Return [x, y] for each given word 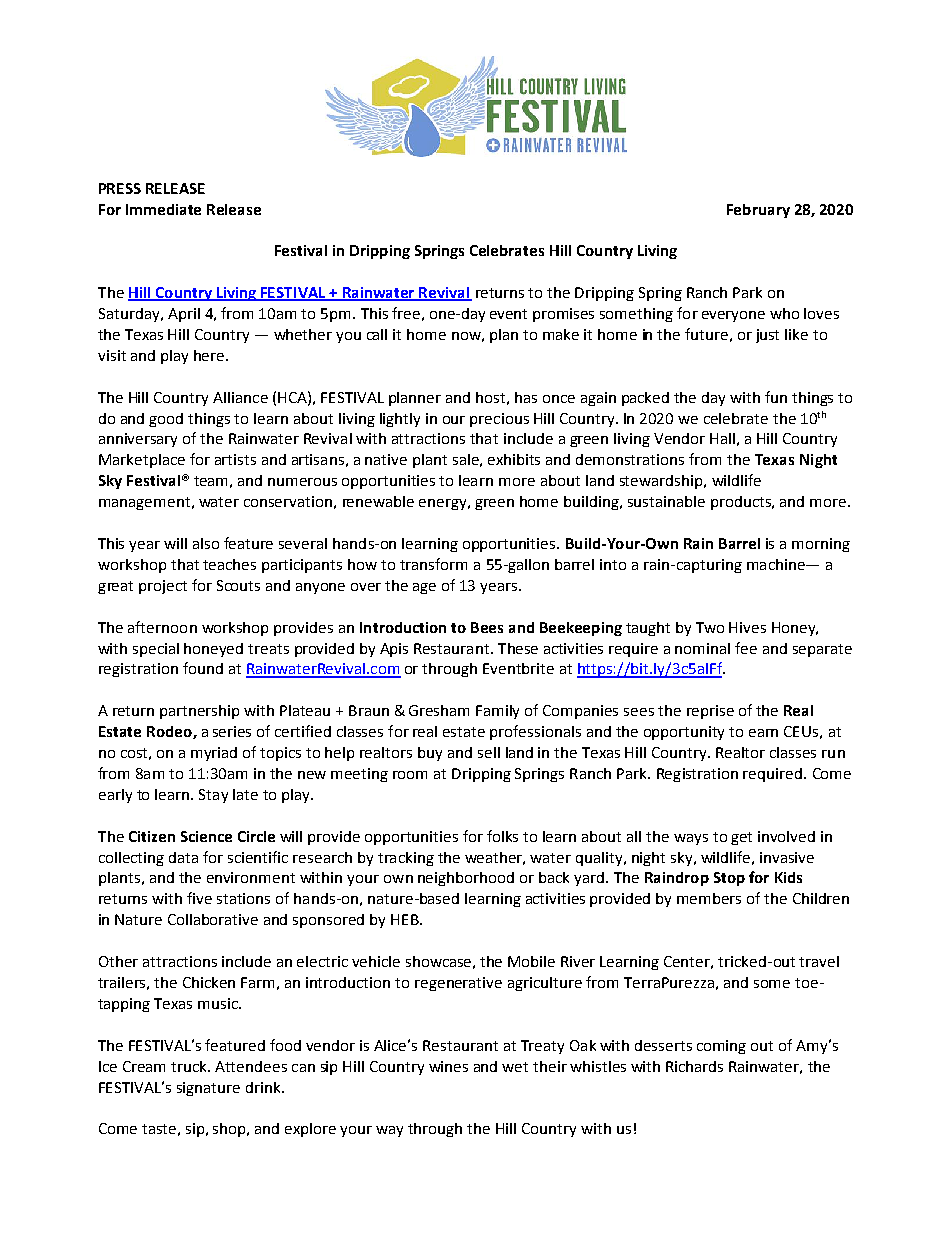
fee [746, 648]
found [203, 668]
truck [190, 1066]
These [518, 648]
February [758, 211]
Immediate [163, 209]
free [406, 313]
